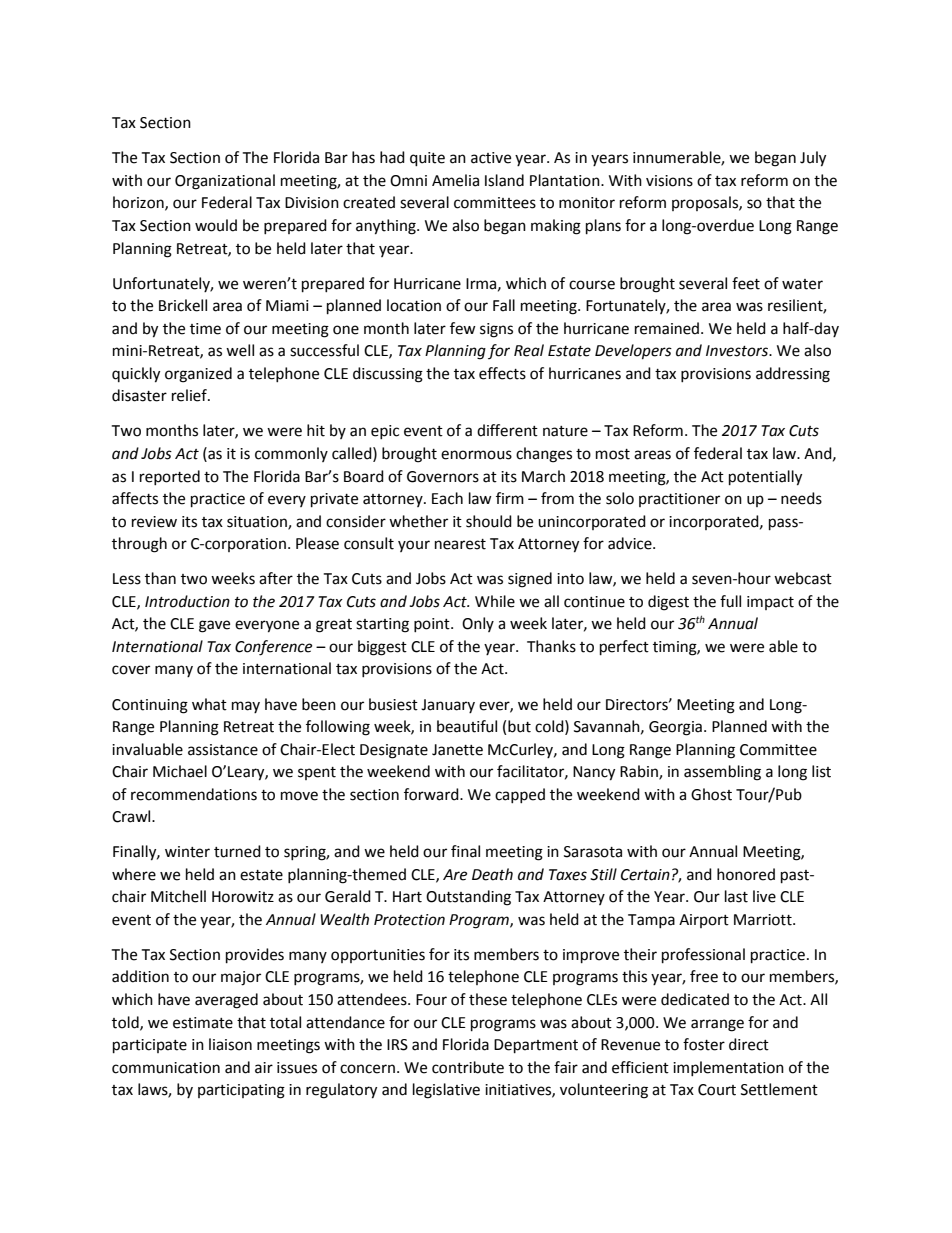  Describe the element at coordinates (455, 180) in the image. I see `Amelia` at that location.
